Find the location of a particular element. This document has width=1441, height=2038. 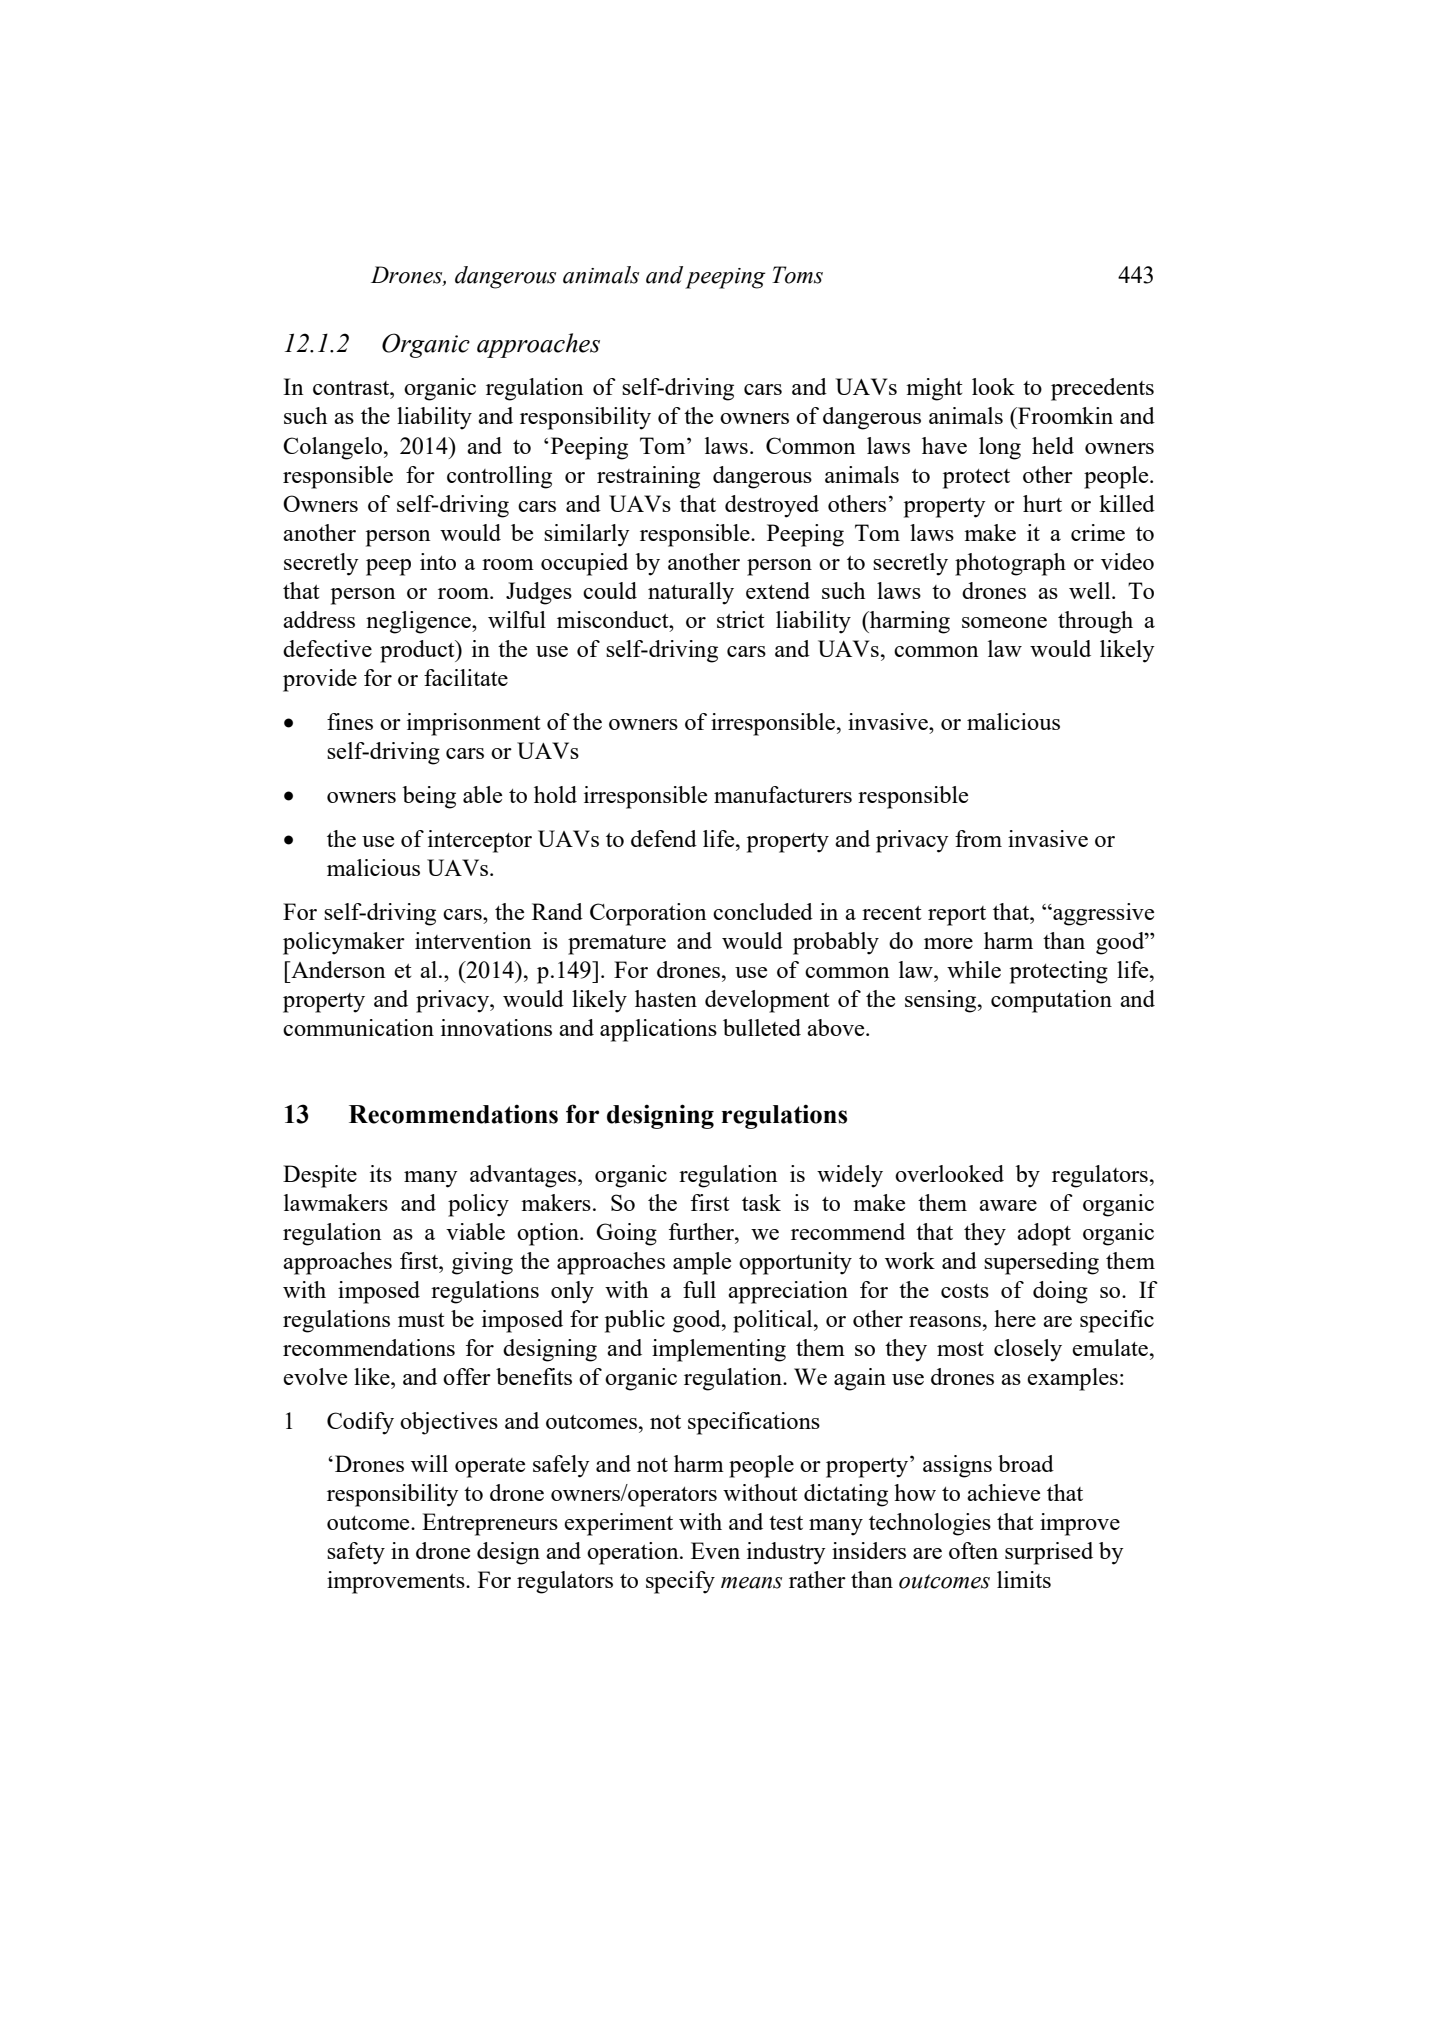

controlling is located at coordinates (499, 477).
